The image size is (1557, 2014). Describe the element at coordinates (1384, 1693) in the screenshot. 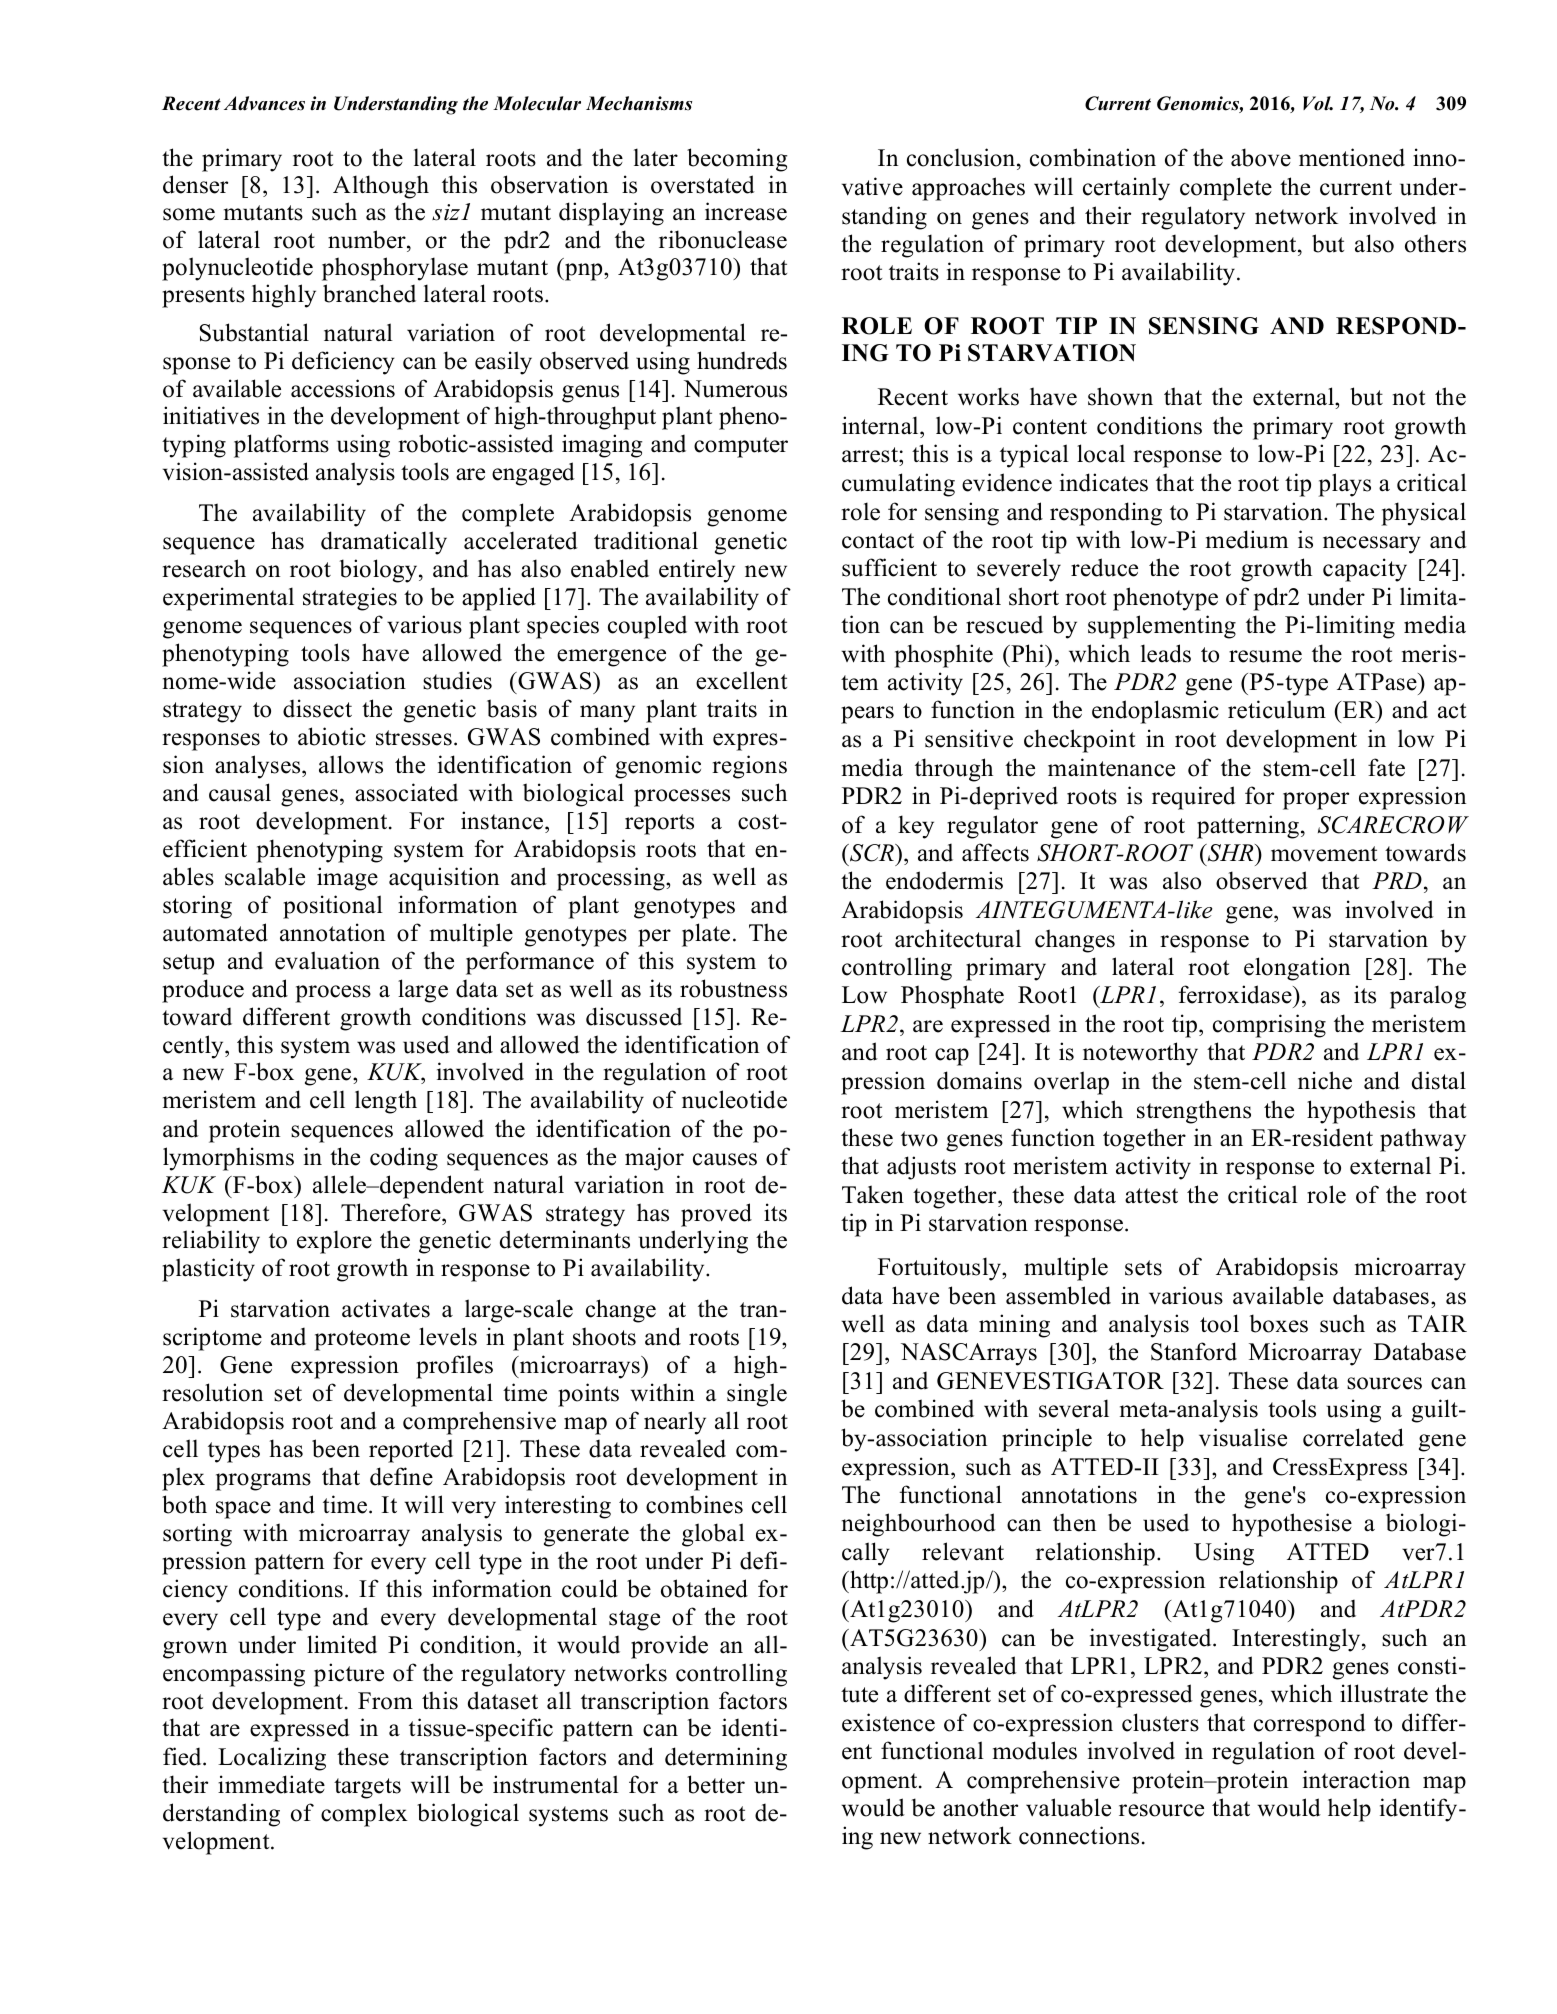

I see `illustrate` at that location.
